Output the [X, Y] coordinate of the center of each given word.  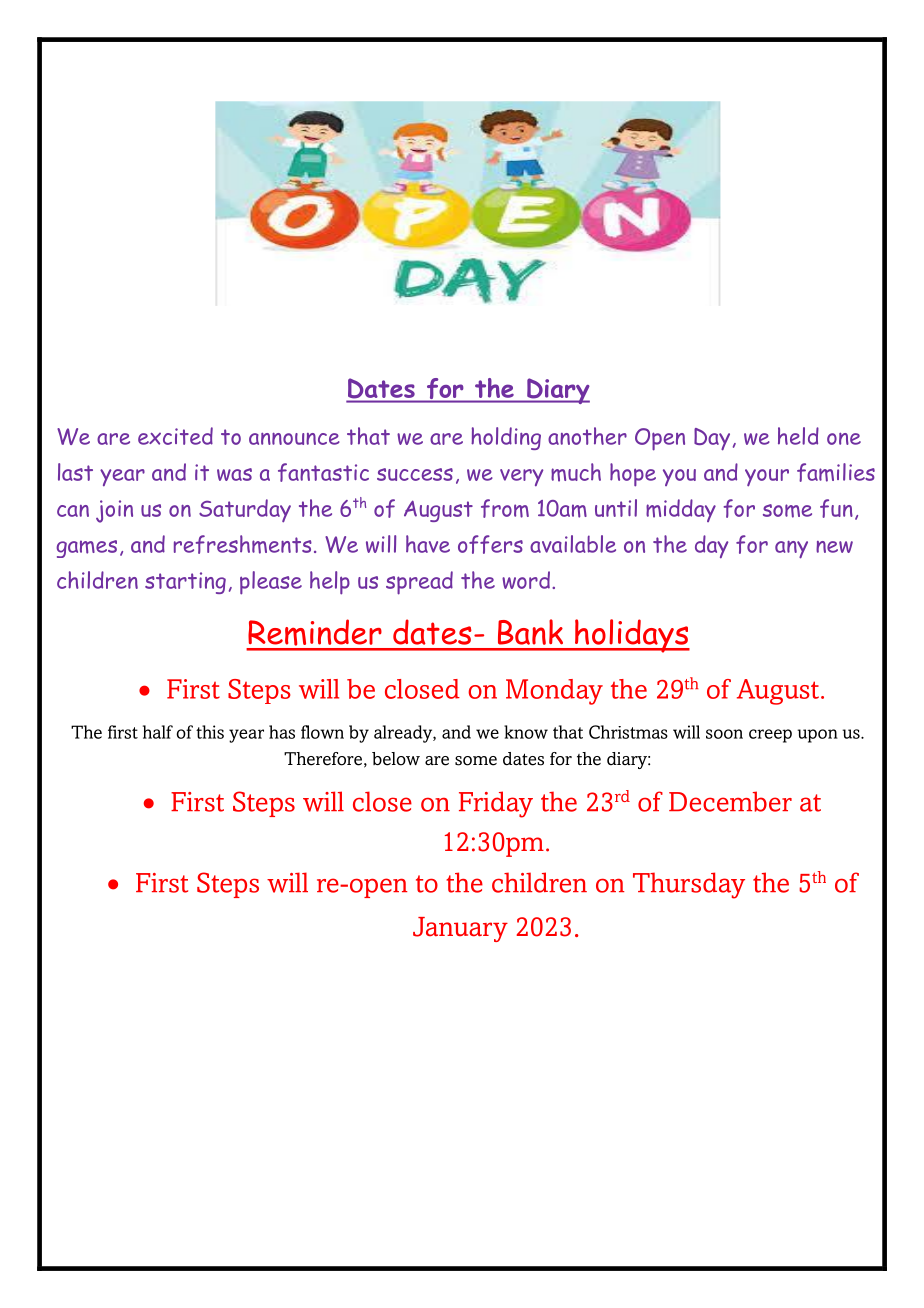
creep [770, 736]
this [210, 732]
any [791, 550]
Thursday [689, 885]
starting [185, 583]
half [158, 732]
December [730, 801]
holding [506, 438]
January [460, 929]
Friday [496, 804]
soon [724, 734]
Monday [554, 692]
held [798, 436]
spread [419, 583]
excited [175, 436]
